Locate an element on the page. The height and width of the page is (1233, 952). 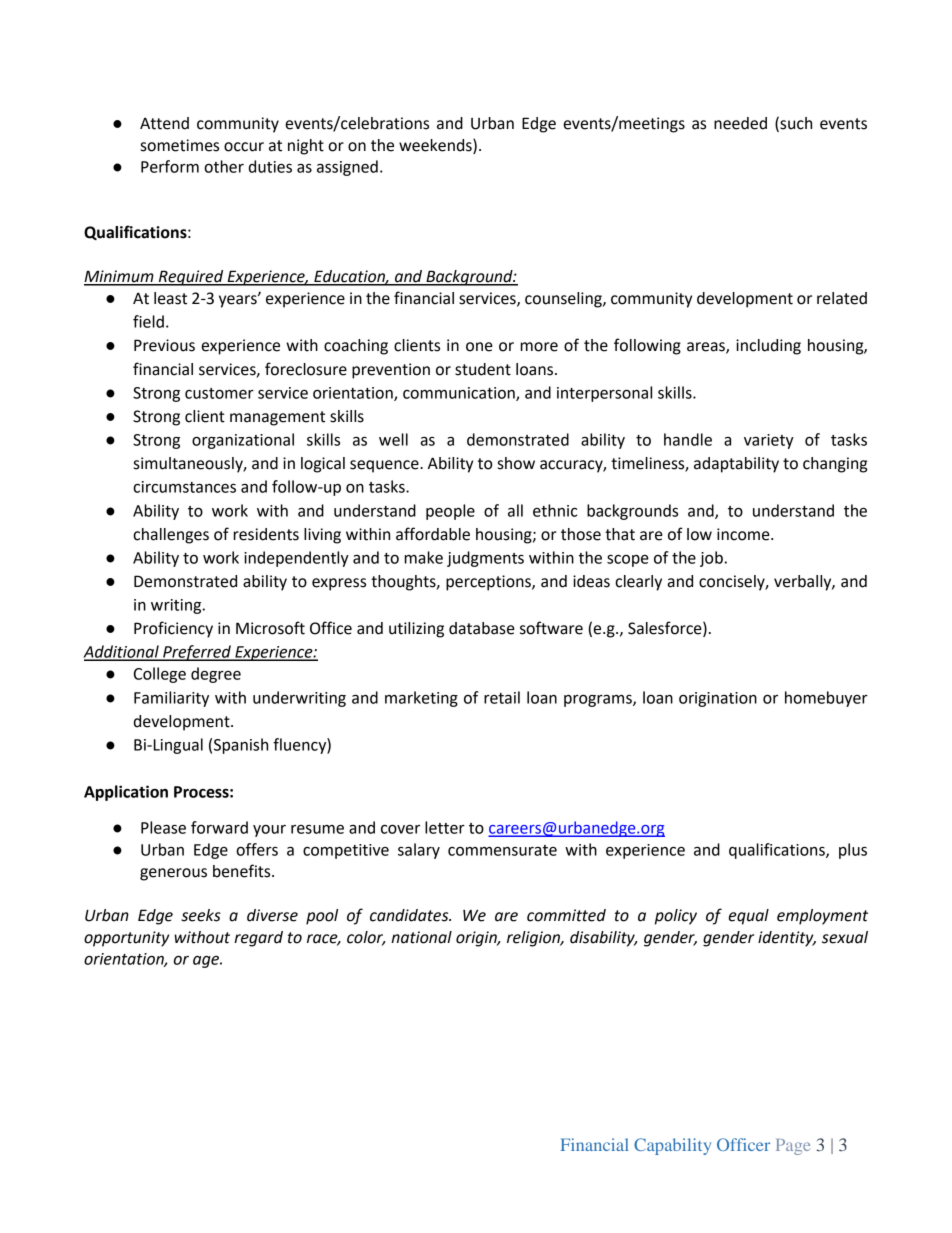
regard is located at coordinates (258, 939).
